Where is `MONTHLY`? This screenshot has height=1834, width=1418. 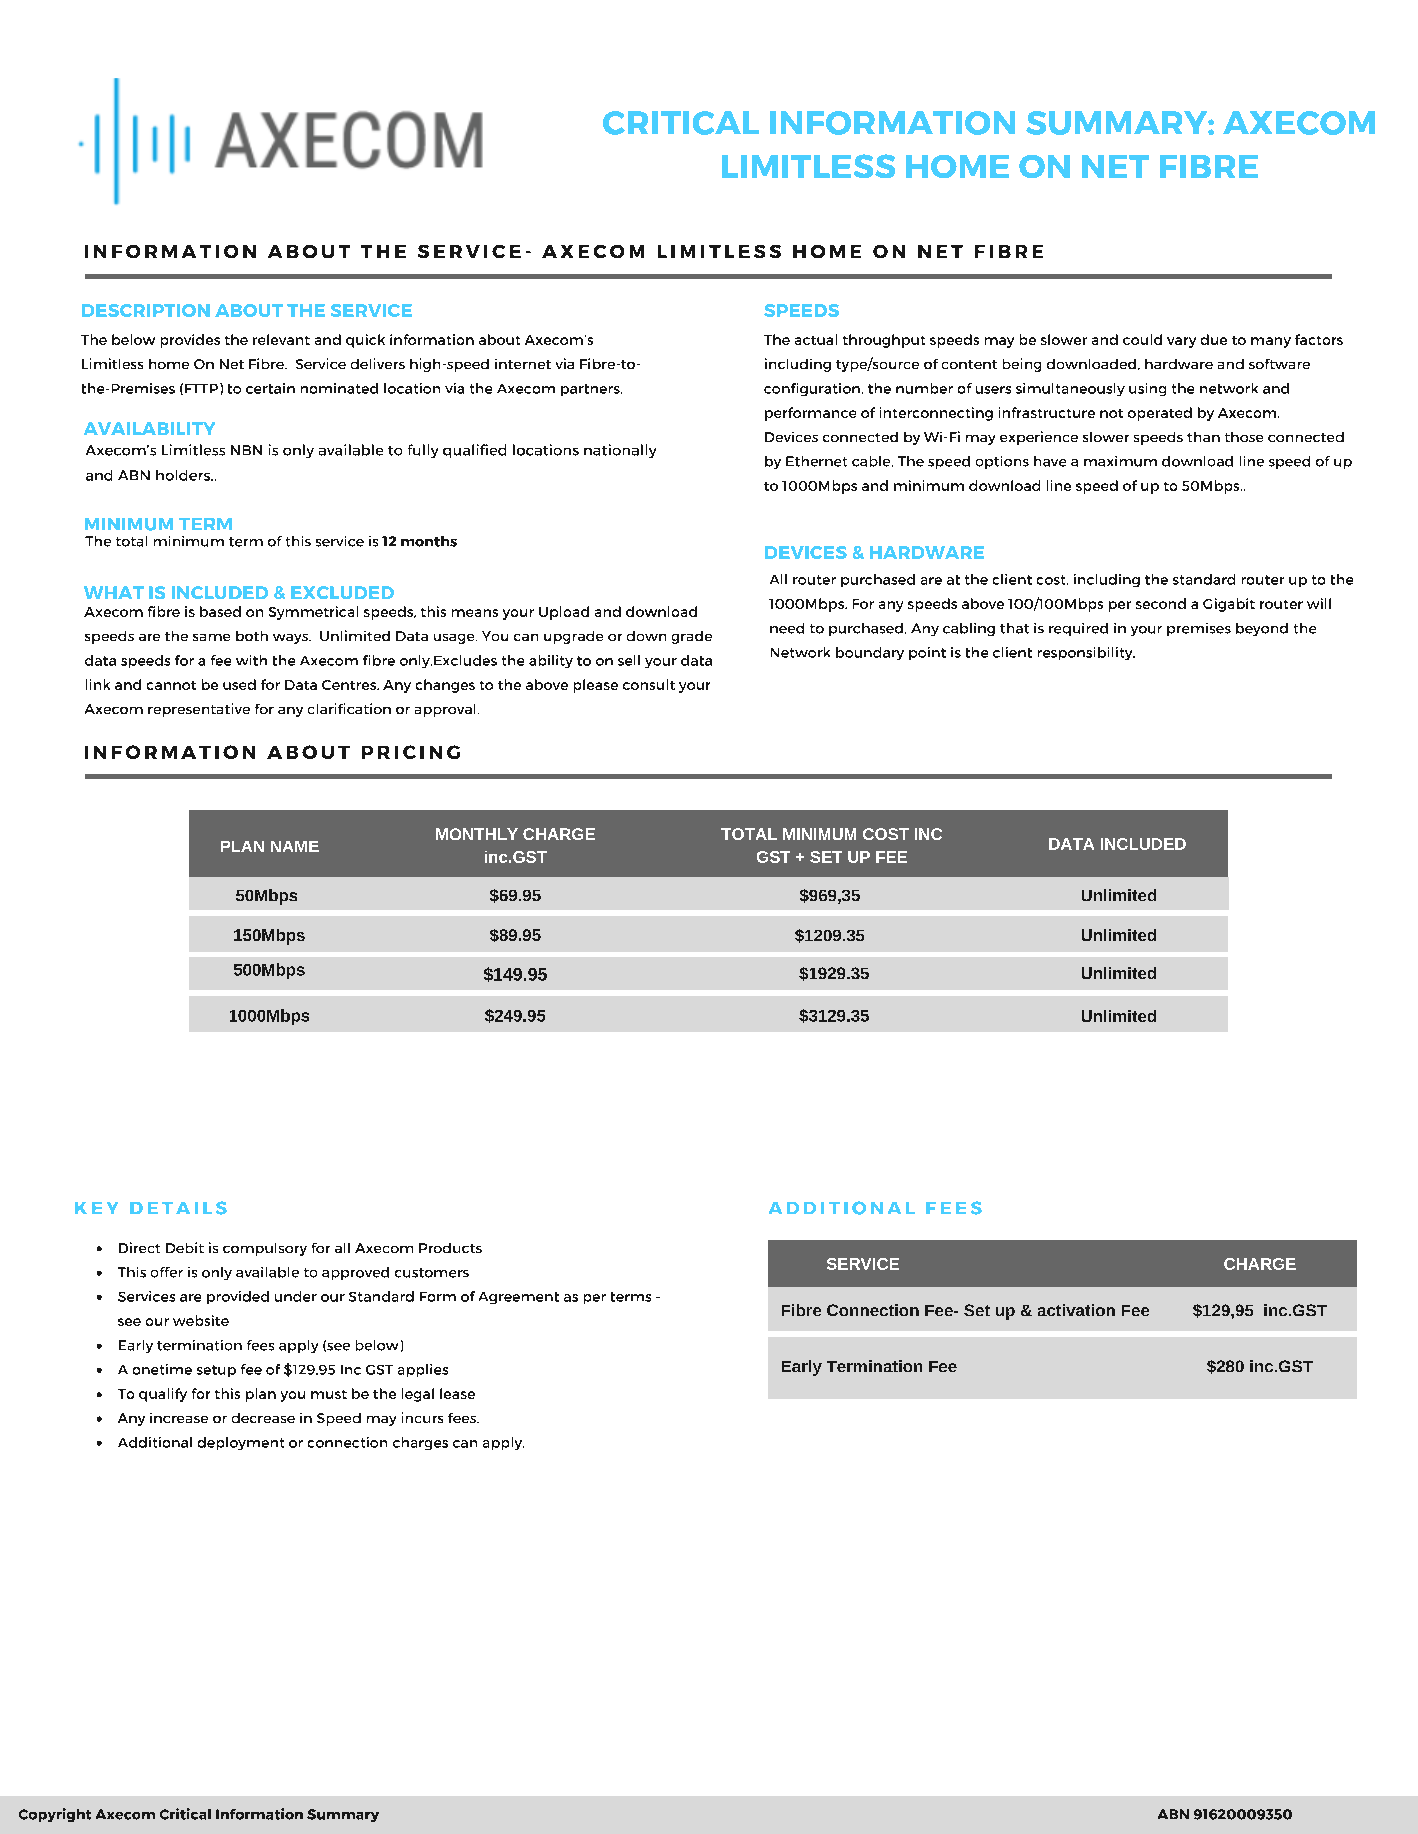
MONTHLY is located at coordinates (477, 834).
